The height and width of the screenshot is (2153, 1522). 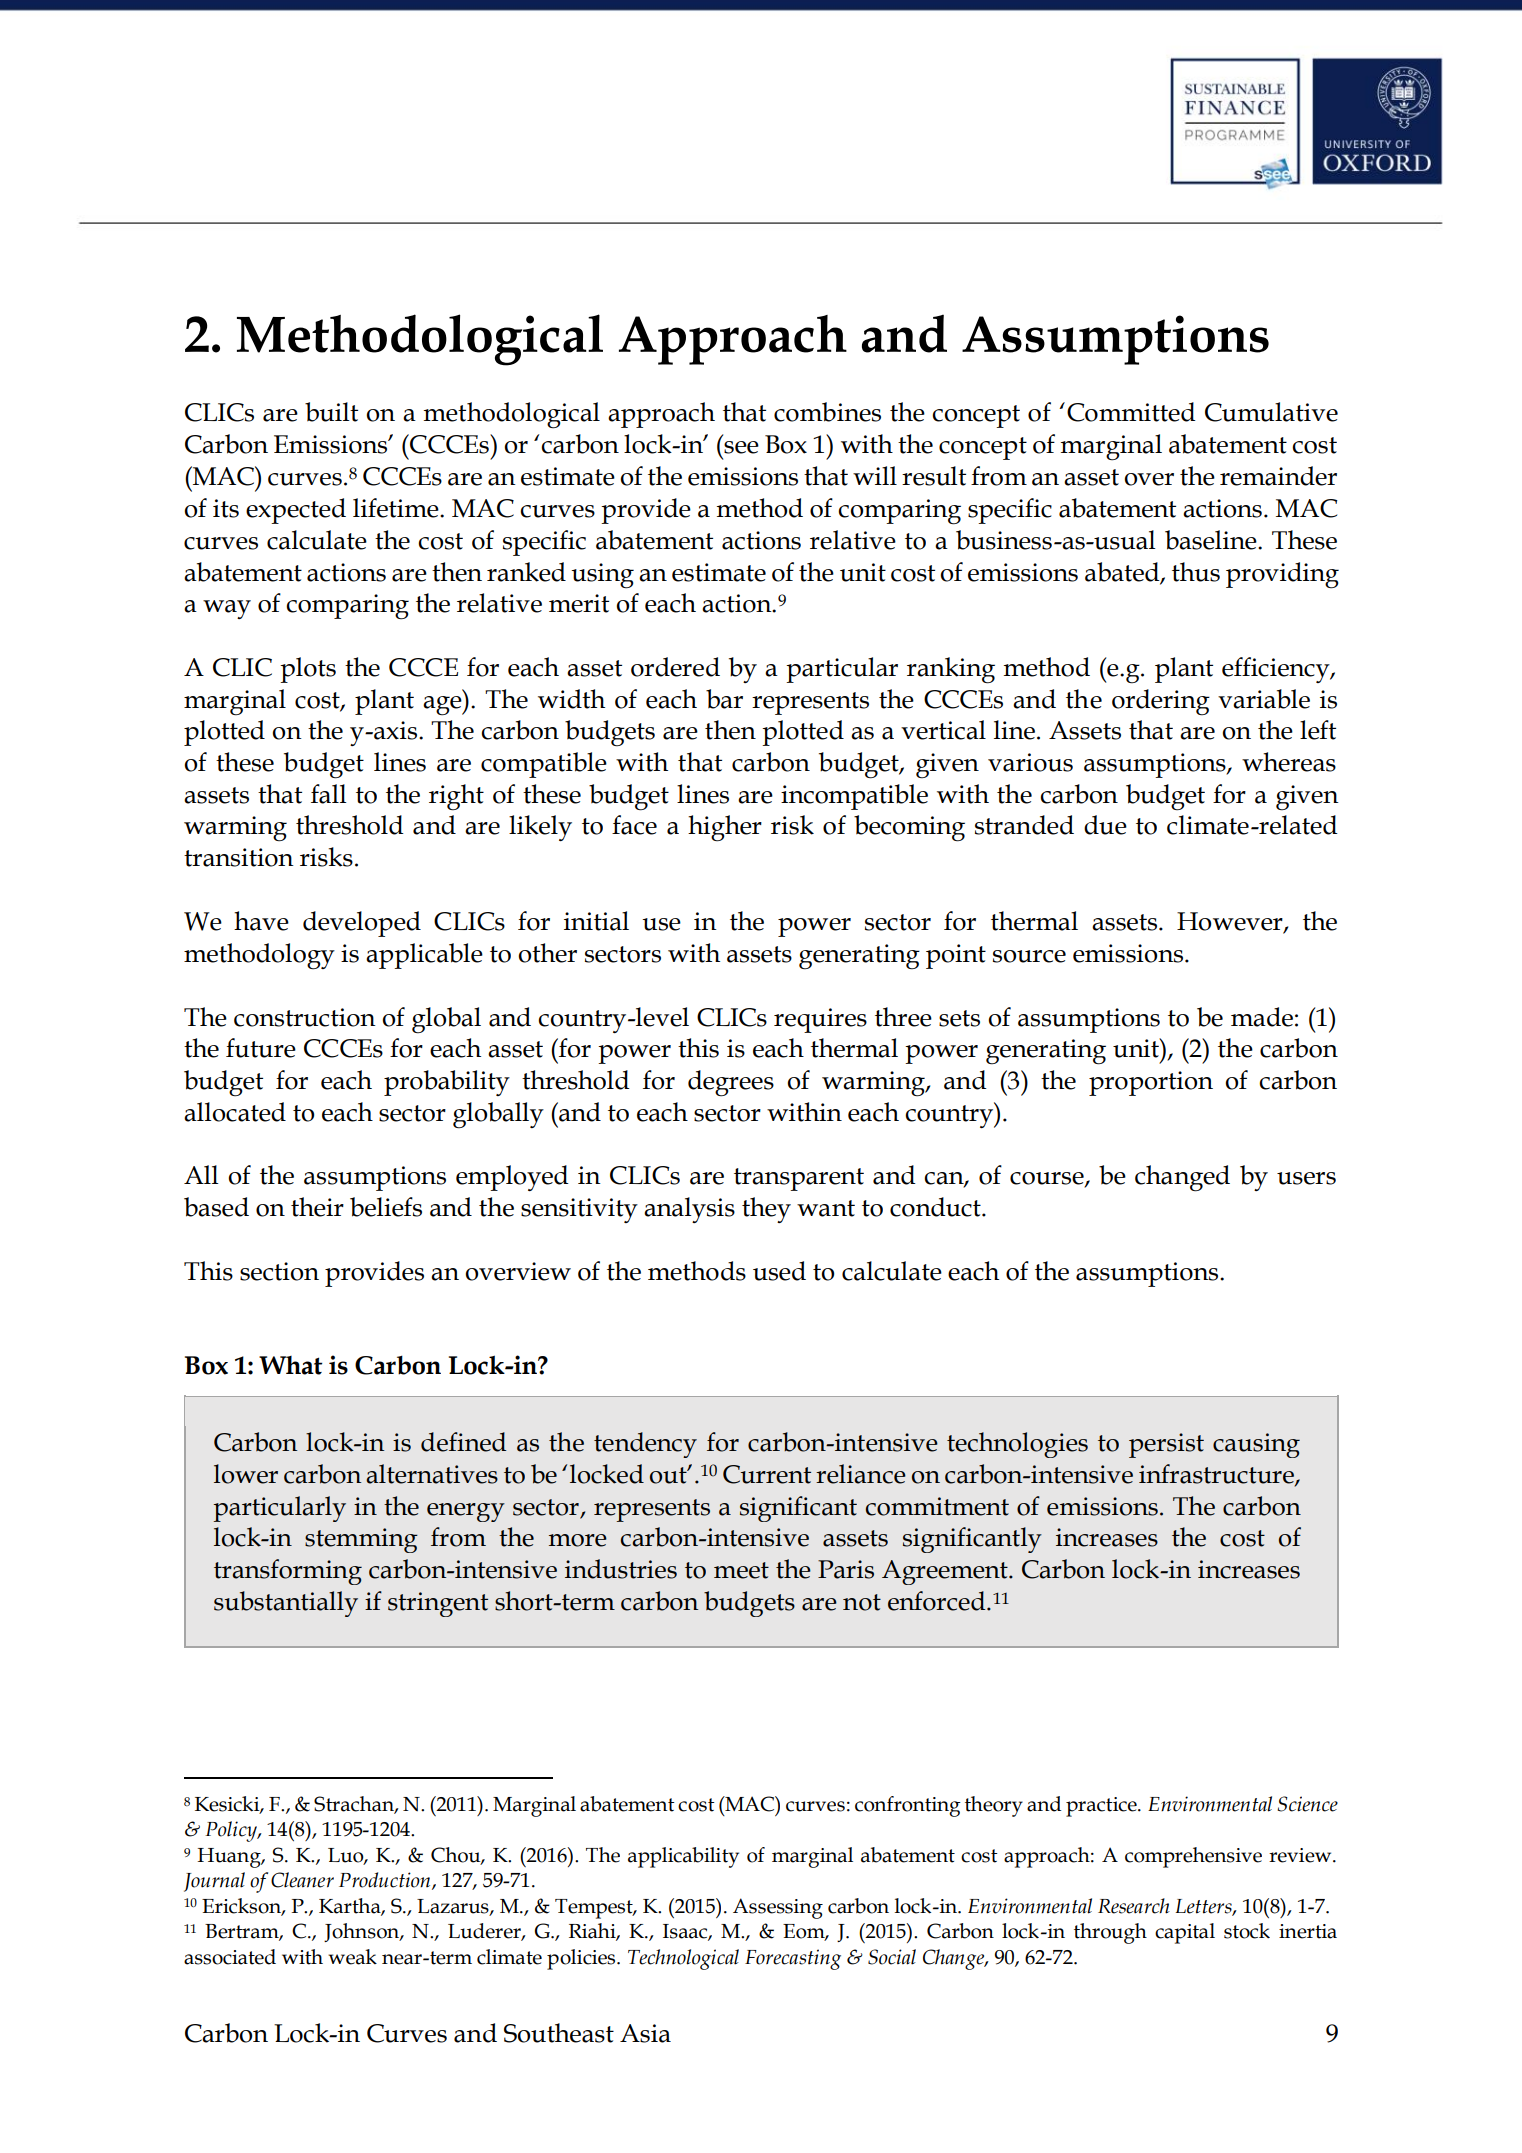 What do you see at coordinates (741, 447) in the screenshot?
I see `see` at bounding box center [741, 447].
